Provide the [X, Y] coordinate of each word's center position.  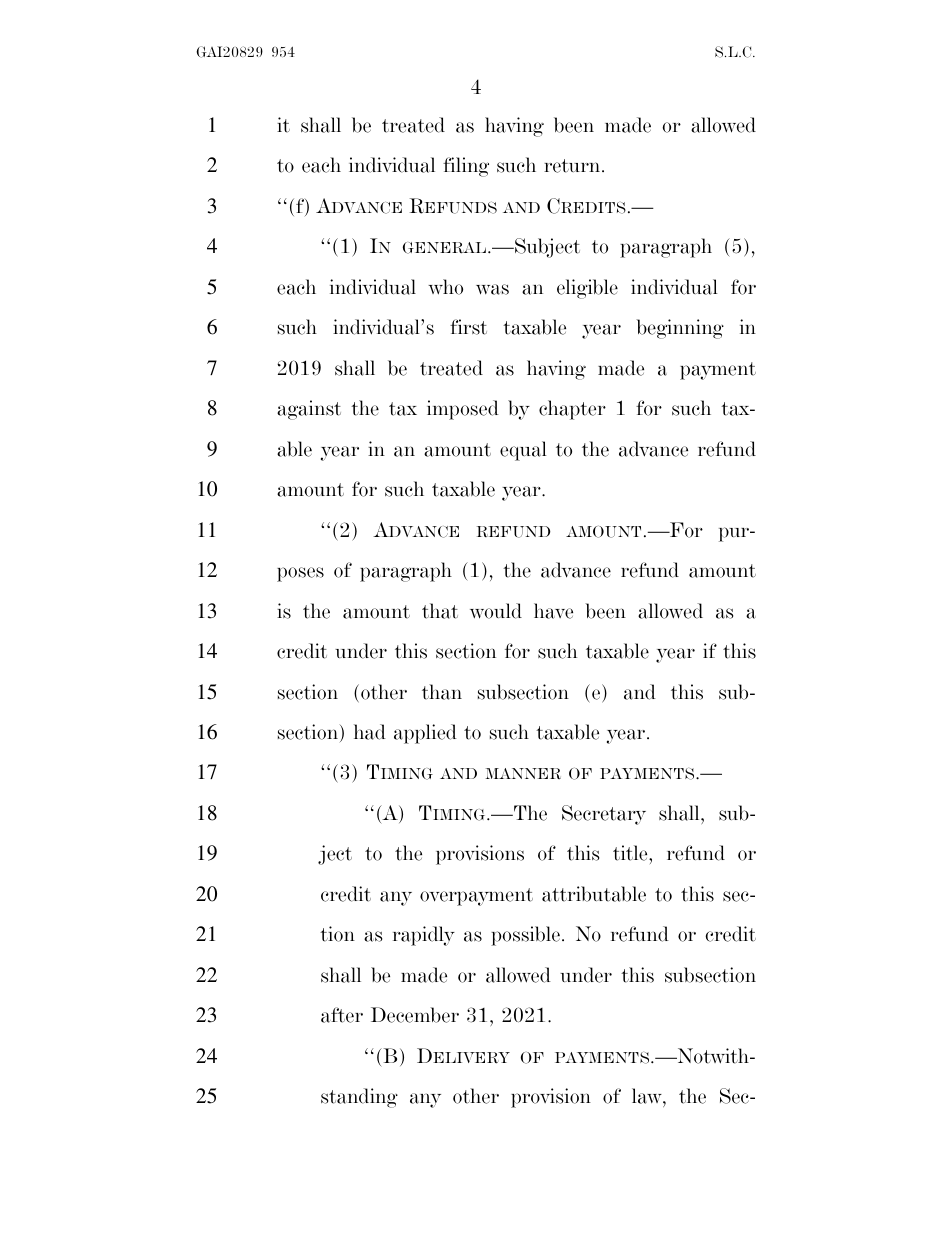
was [492, 289]
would [496, 611]
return [573, 166]
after [342, 1015]
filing [466, 167]
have [553, 611]
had [370, 732]
